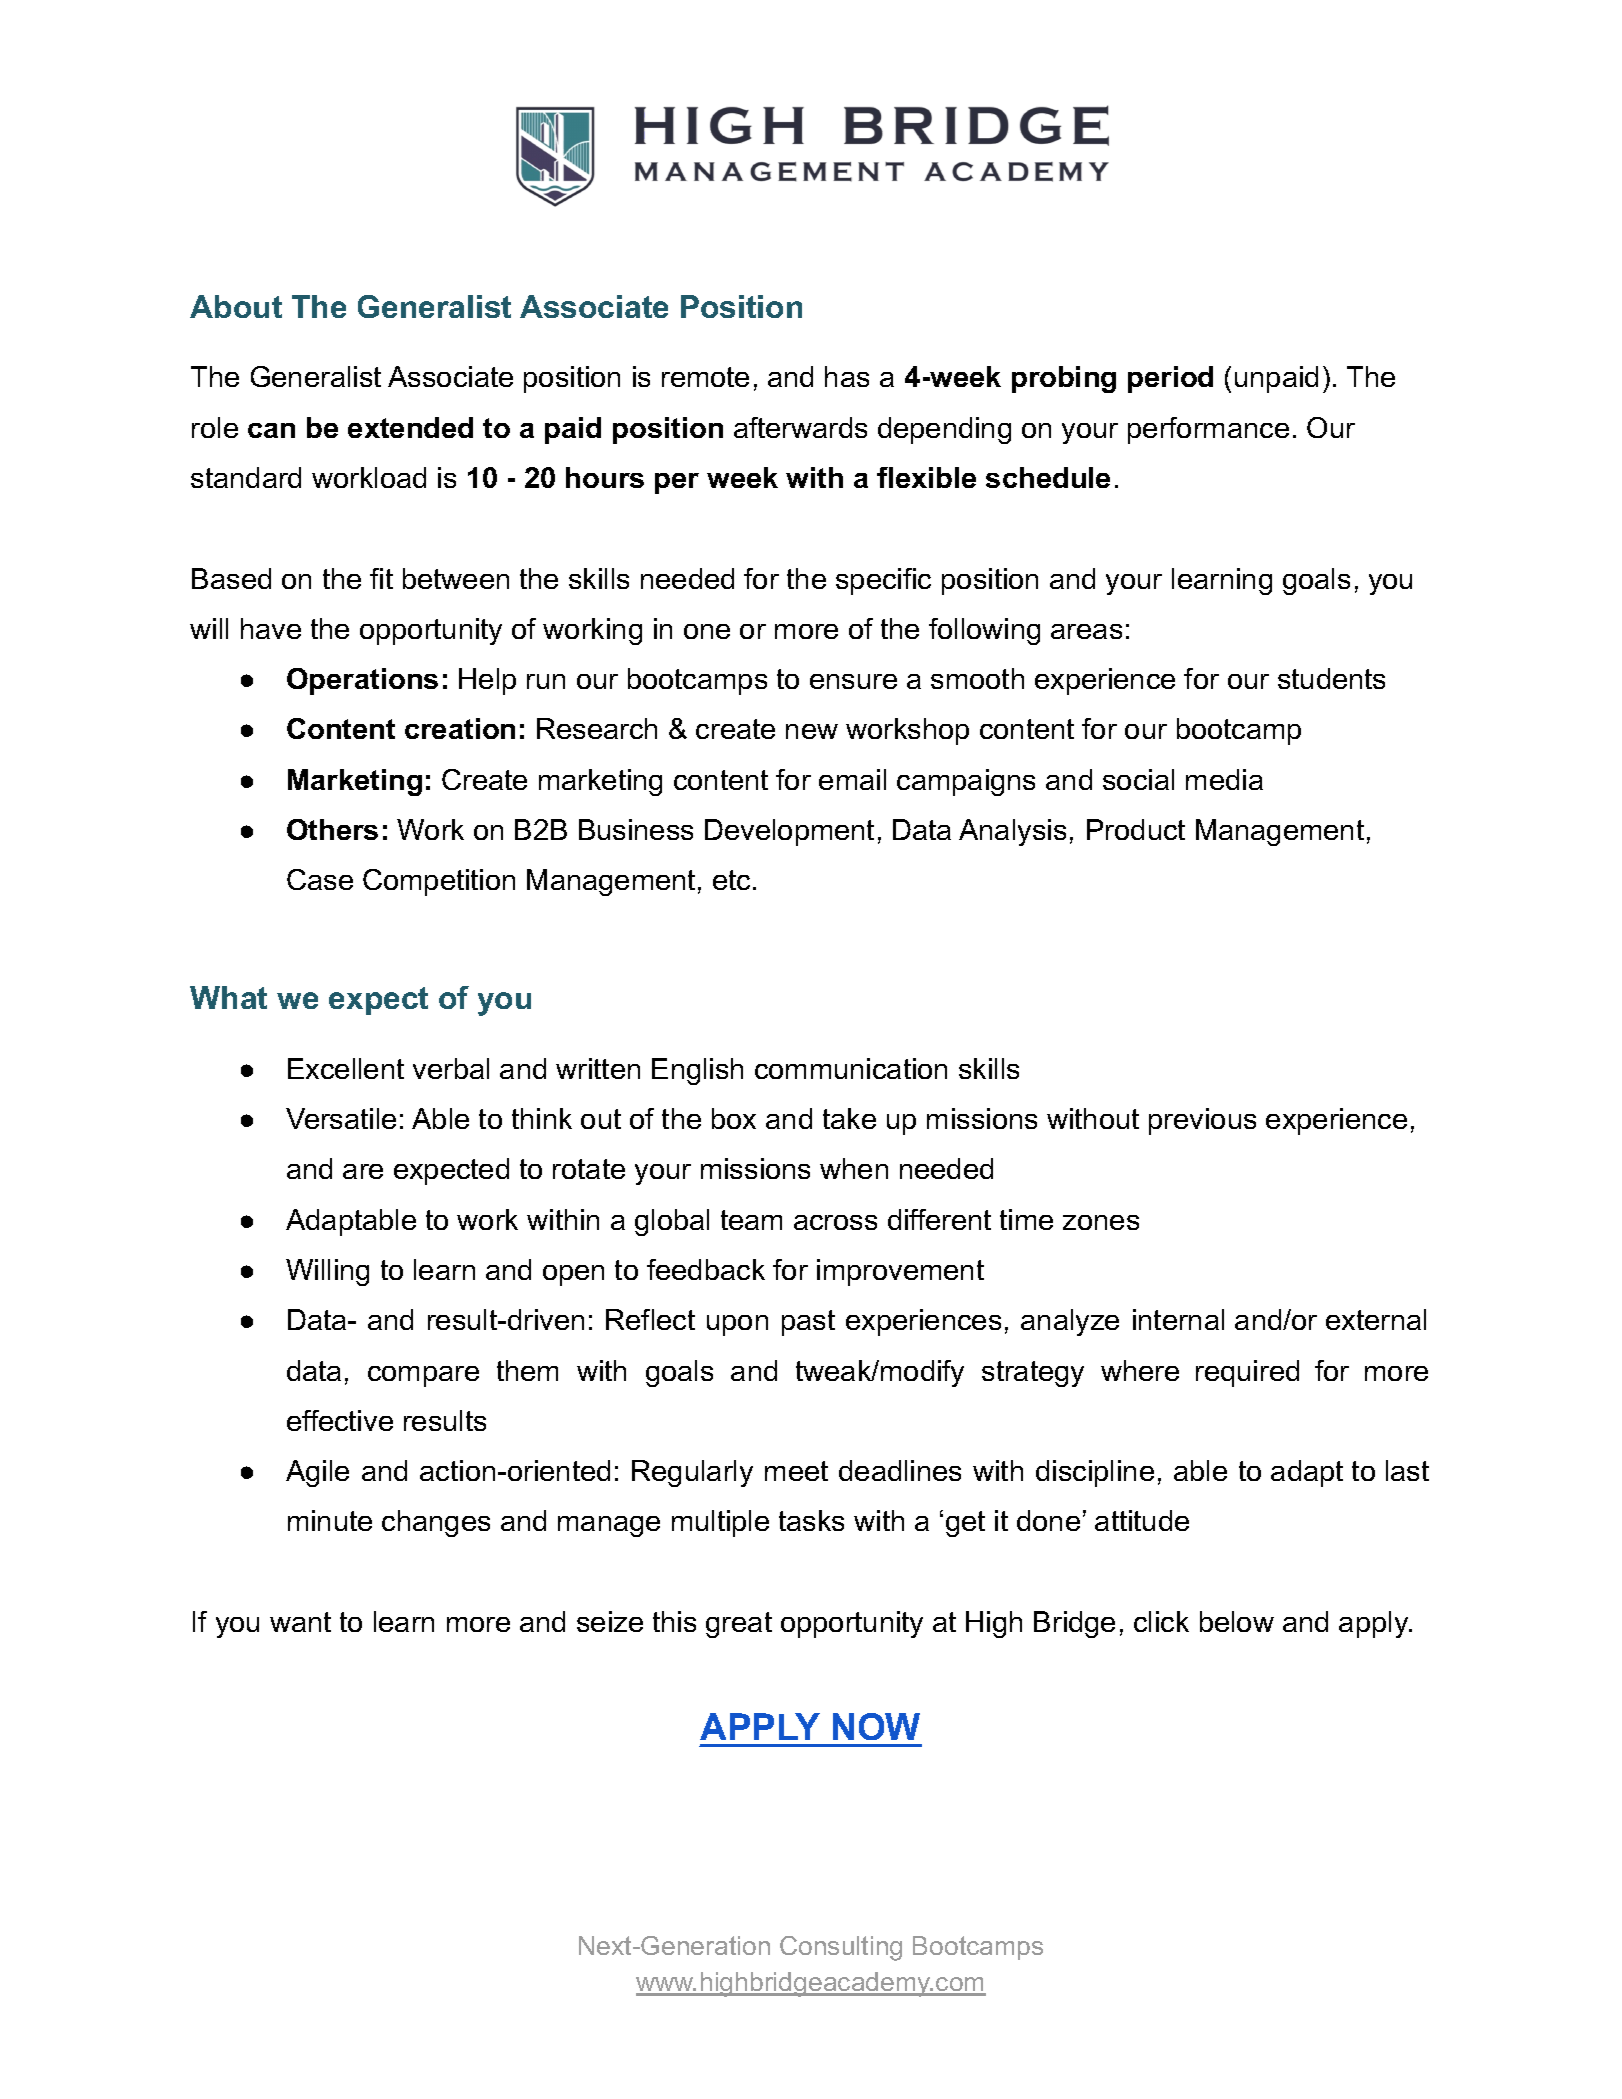 The width and height of the document is (1622, 2099). Describe the element at coordinates (300, 1622) in the document. I see `want` at that location.
